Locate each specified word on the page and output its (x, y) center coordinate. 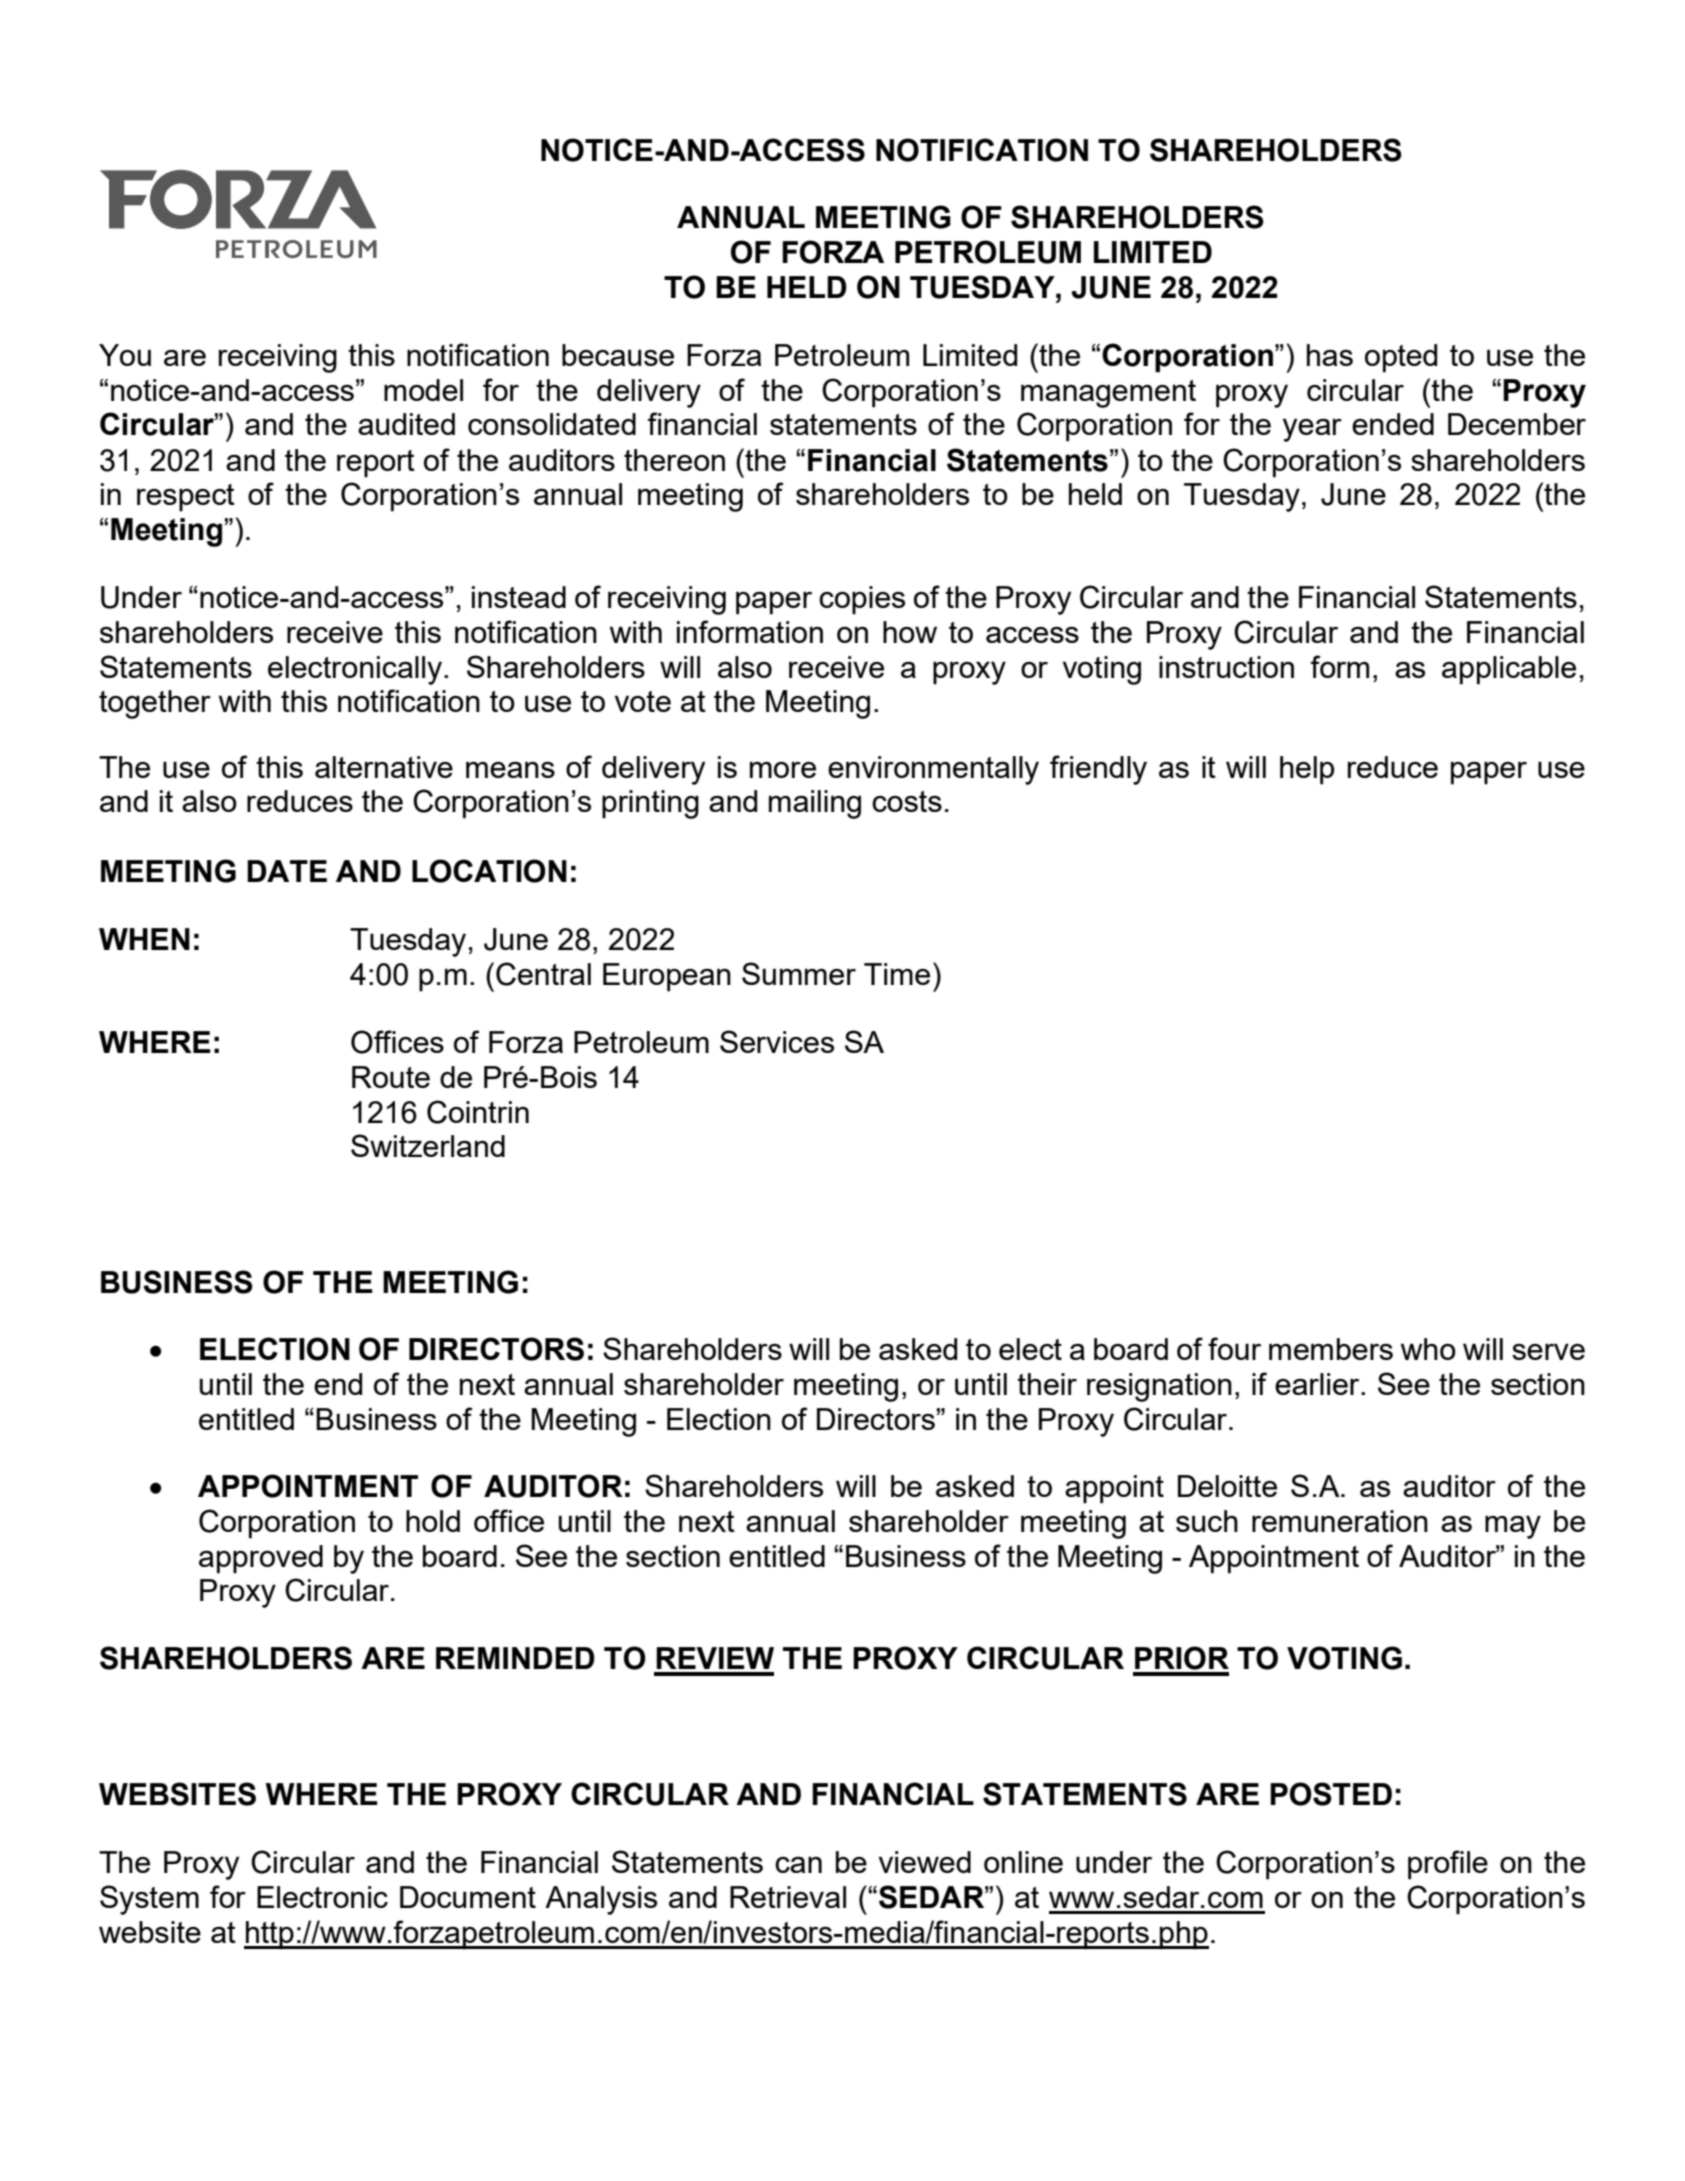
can (798, 1865)
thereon (674, 460)
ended (1393, 424)
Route (391, 1077)
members (1331, 1349)
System (149, 1900)
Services (777, 1041)
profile (1448, 1865)
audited (406, 424)
